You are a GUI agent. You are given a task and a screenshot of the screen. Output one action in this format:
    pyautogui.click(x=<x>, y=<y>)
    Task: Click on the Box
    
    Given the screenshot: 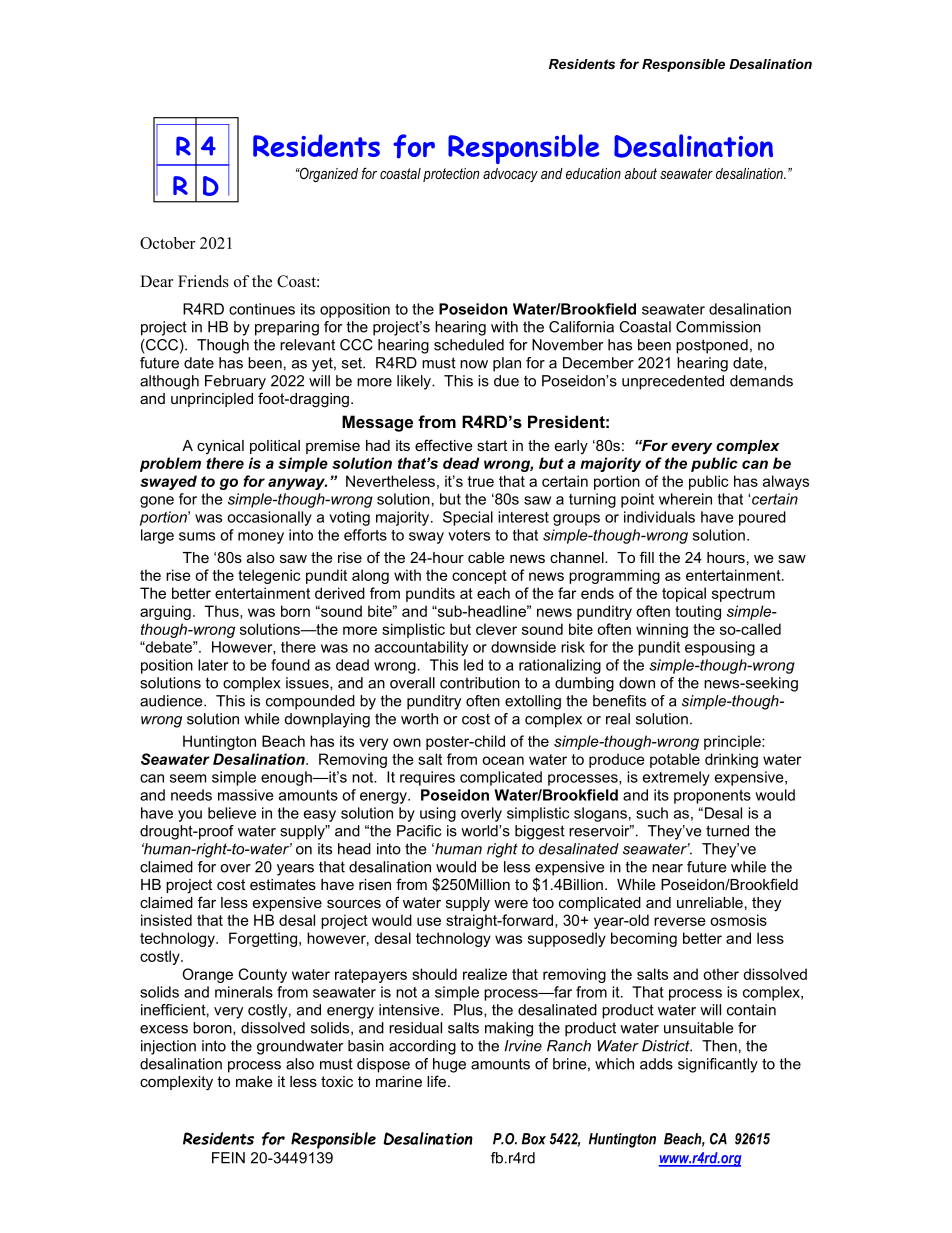 What is the action you would take?
    pyautogui.click(x=534, y=1139)
